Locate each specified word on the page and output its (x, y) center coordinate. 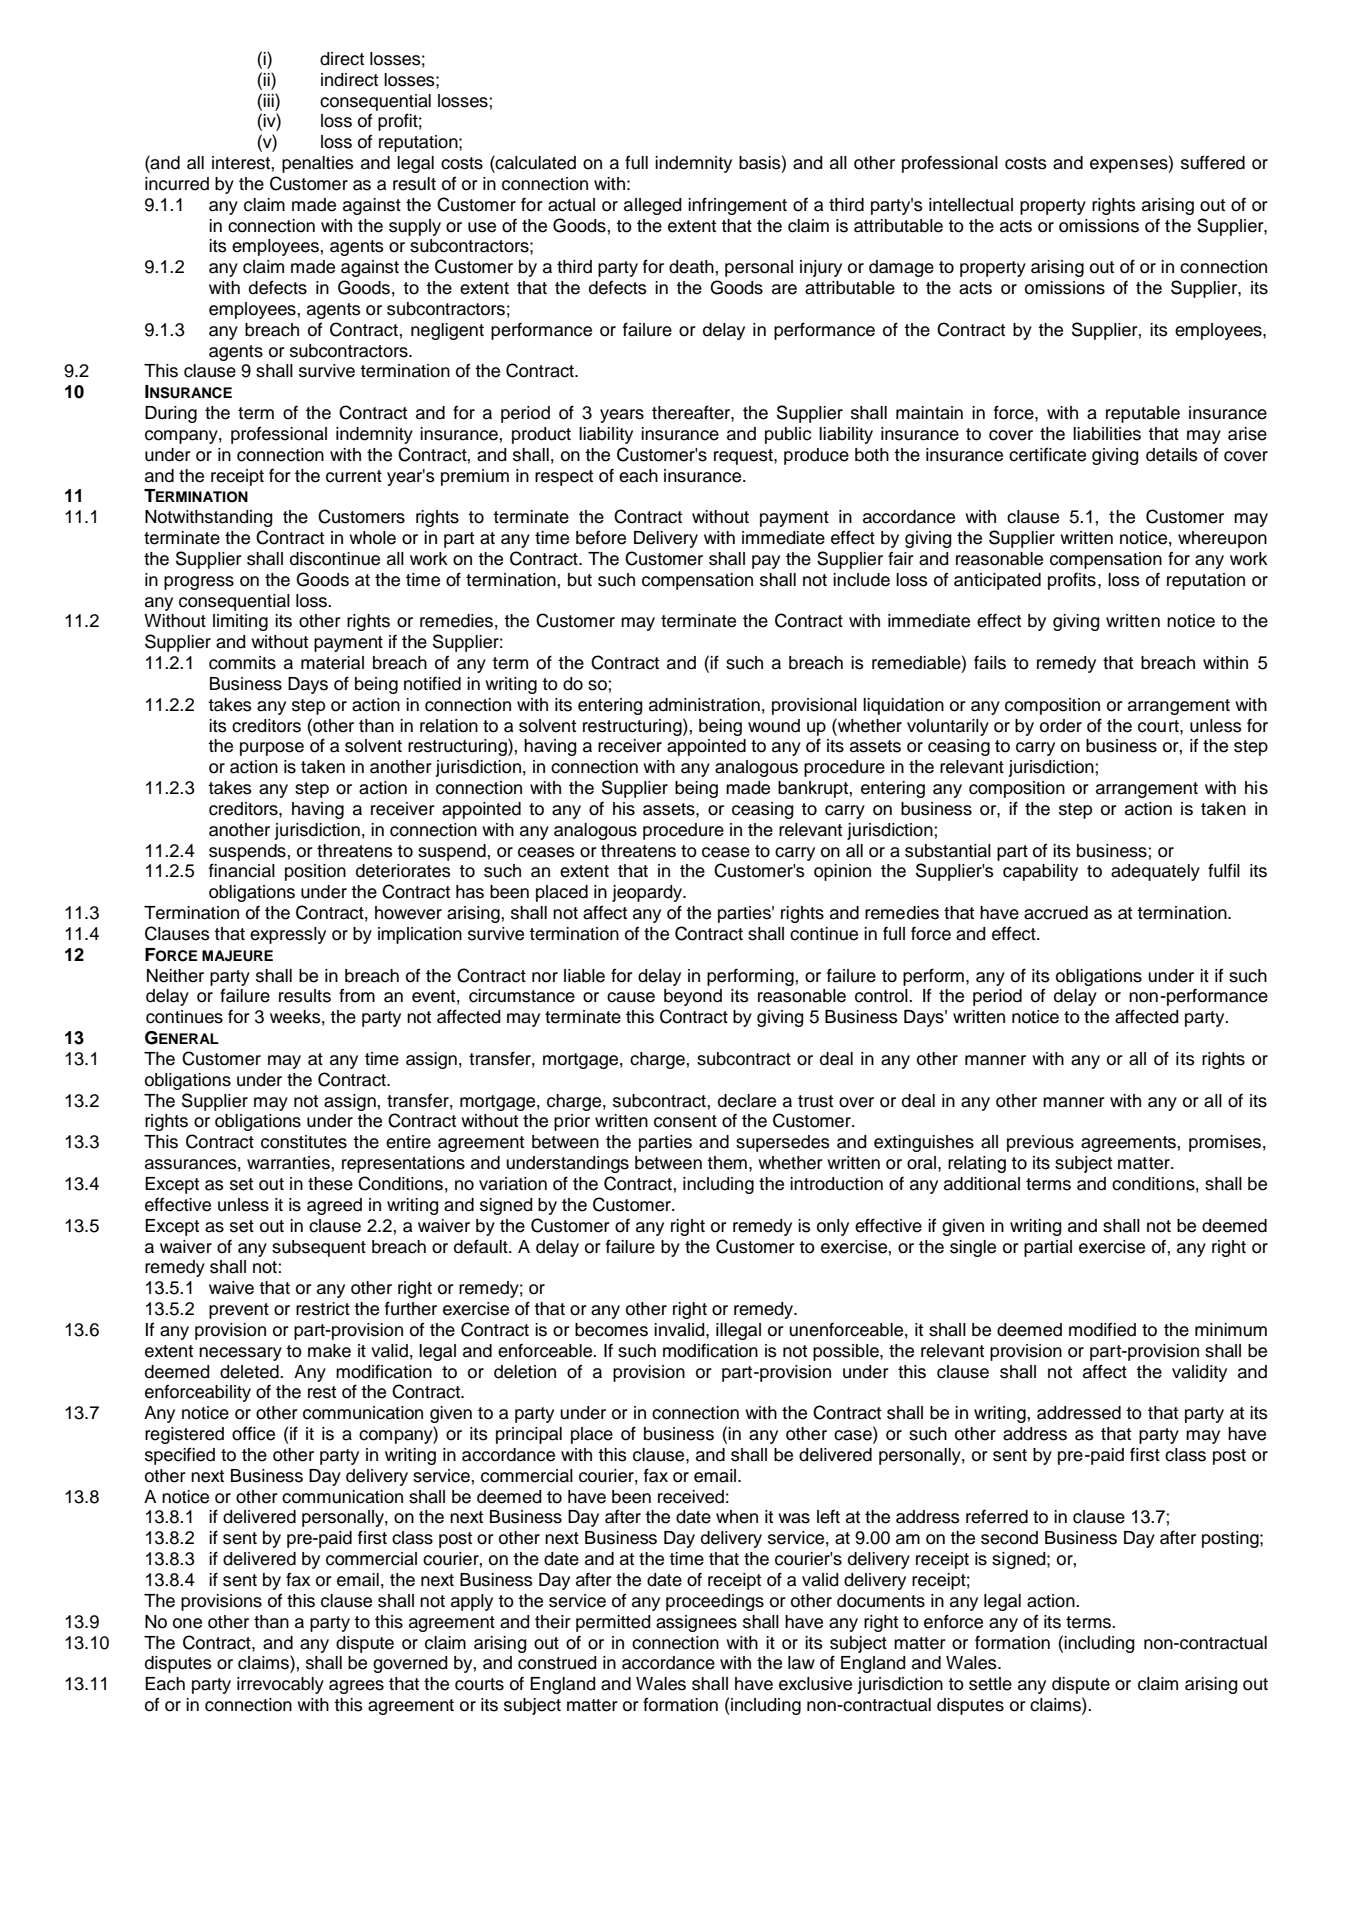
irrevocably (280, 1685)
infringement (737, 206)
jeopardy (648, 893)
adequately (1155, 872)
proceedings (715, 1602)
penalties (318, 164)
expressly (288, 935)
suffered (1213, 162)
